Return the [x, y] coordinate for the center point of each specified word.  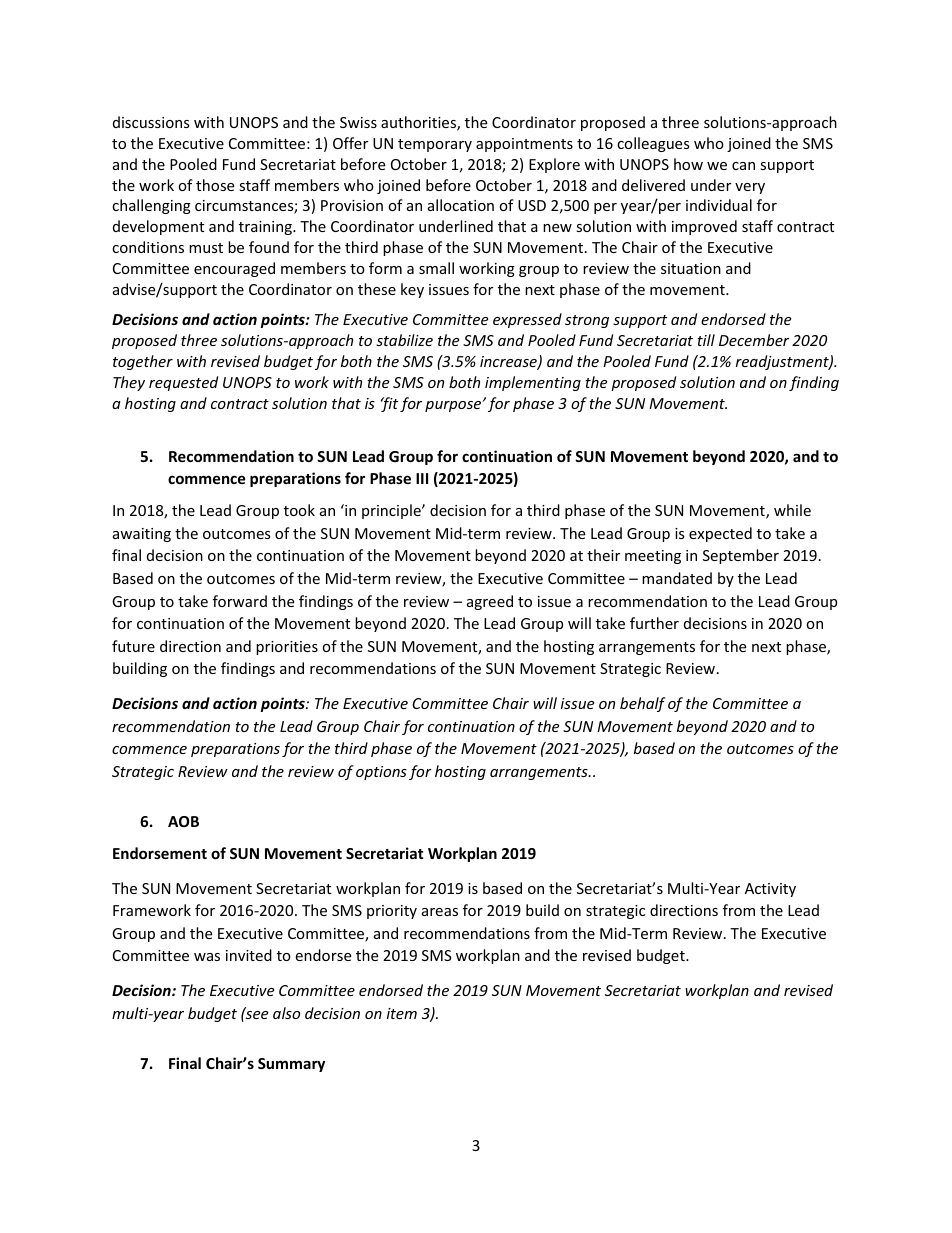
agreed [490, 602]
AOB [183, 821]
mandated [677, 578]
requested [183, 383]
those [215, 185]
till [706, 340]
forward [240, 601]
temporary [435, 145]
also [286, 1013]
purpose [454, 406]
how [688, 164]
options [381, 773]
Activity [770, 890]
